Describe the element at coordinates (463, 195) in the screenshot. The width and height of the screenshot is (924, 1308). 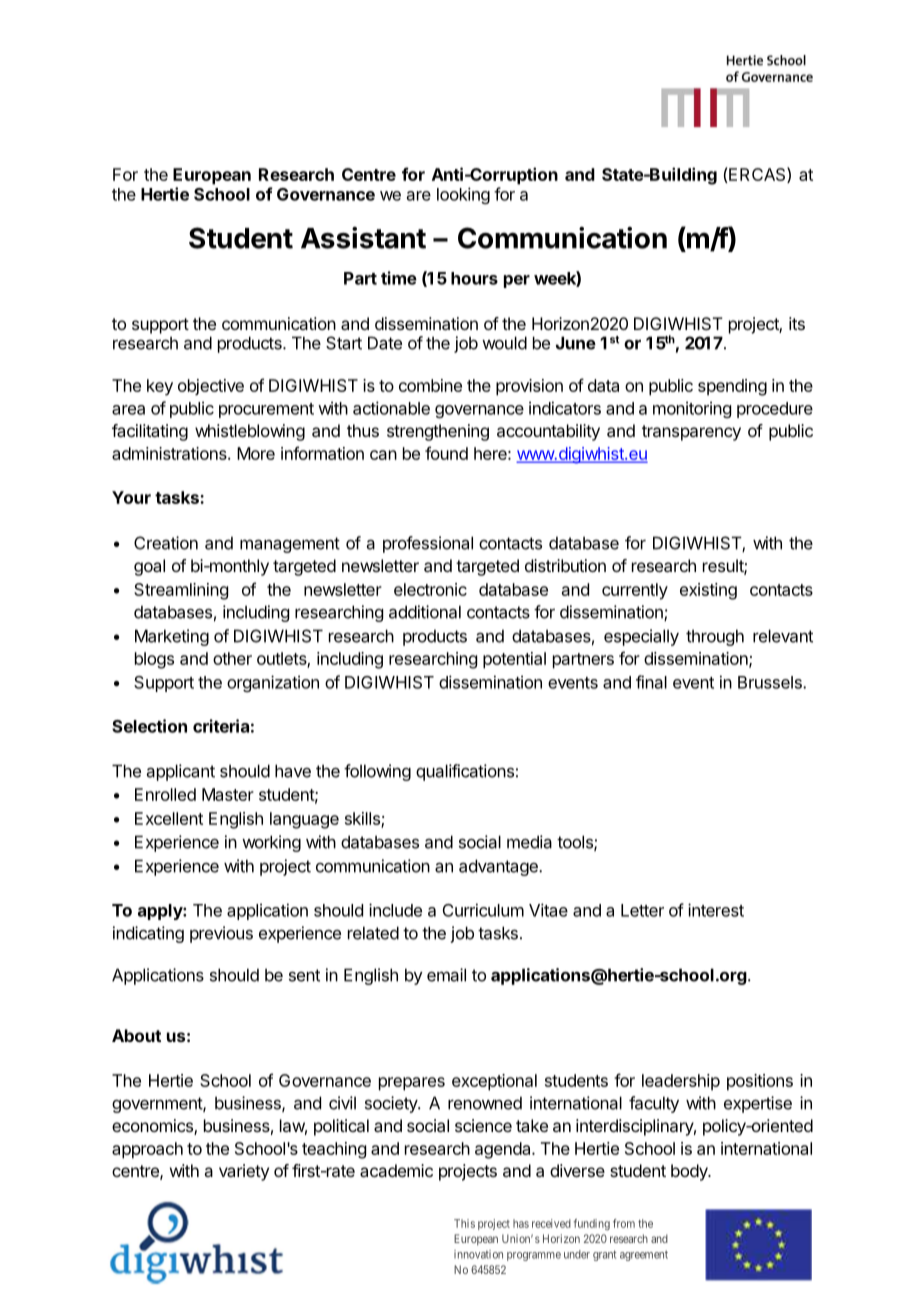
I see `looking` at that location.
